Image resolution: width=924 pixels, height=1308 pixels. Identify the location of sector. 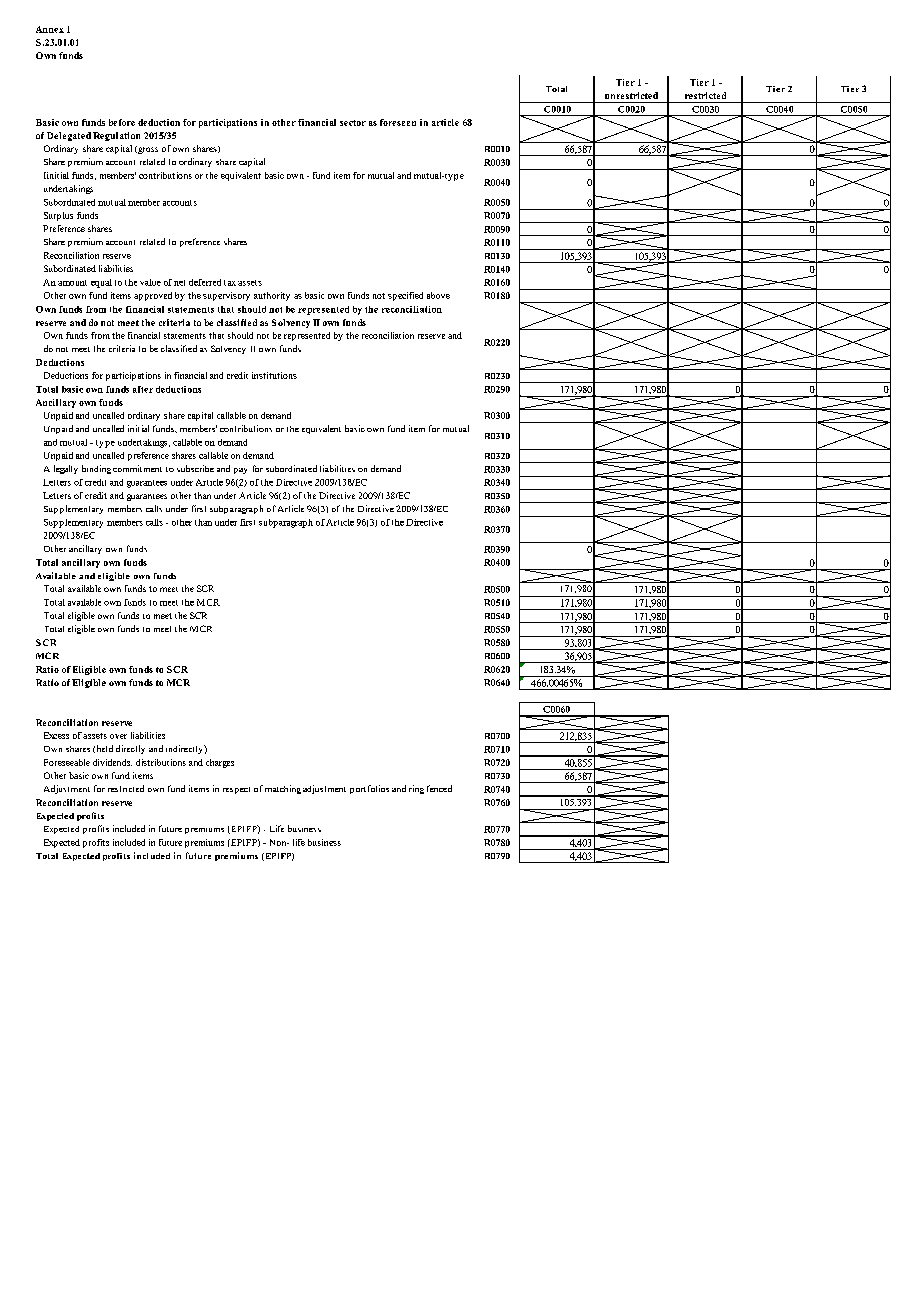
(353, 123).
